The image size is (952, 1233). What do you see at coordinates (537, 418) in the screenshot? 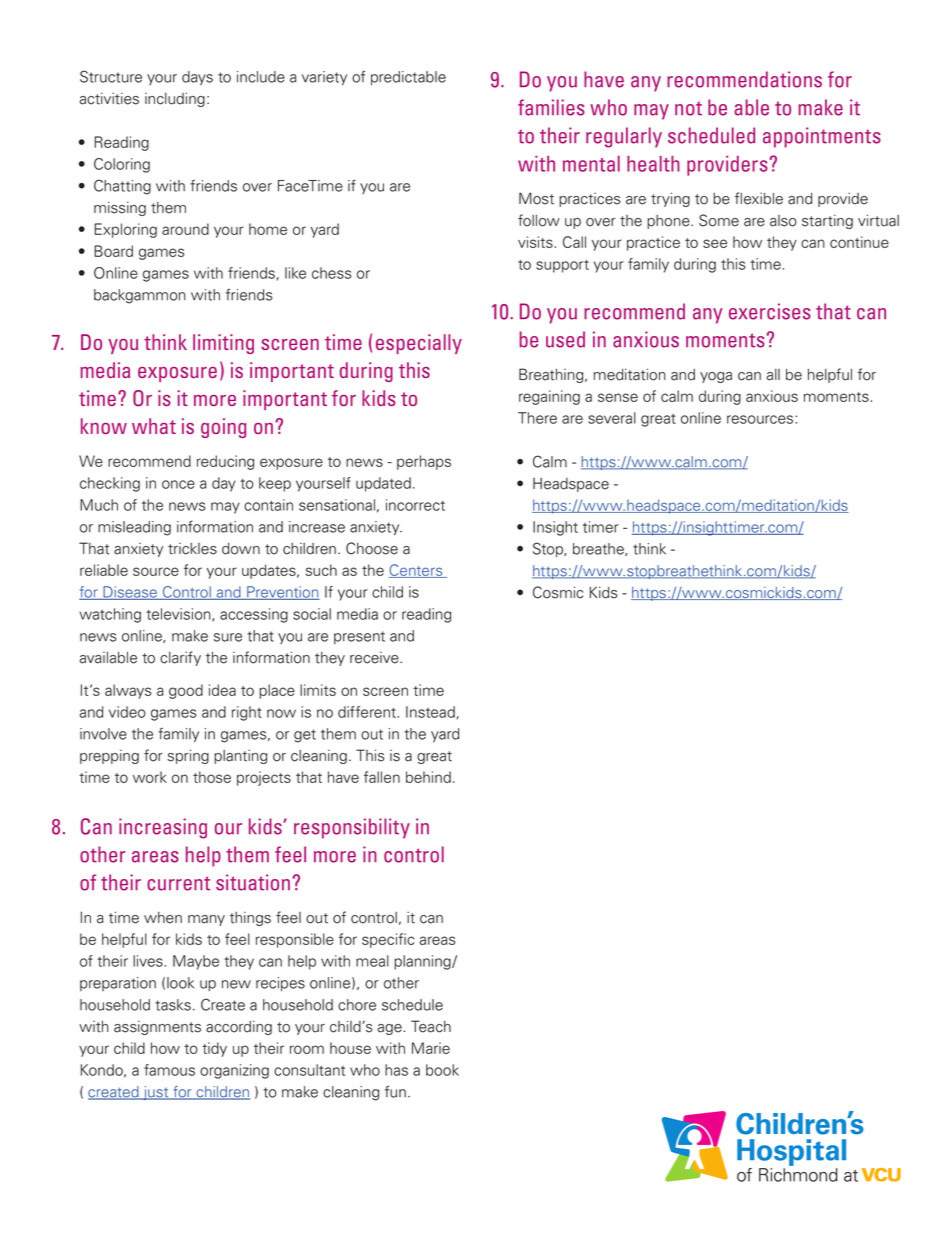
I see `There` at bounding box center [537, 418].
